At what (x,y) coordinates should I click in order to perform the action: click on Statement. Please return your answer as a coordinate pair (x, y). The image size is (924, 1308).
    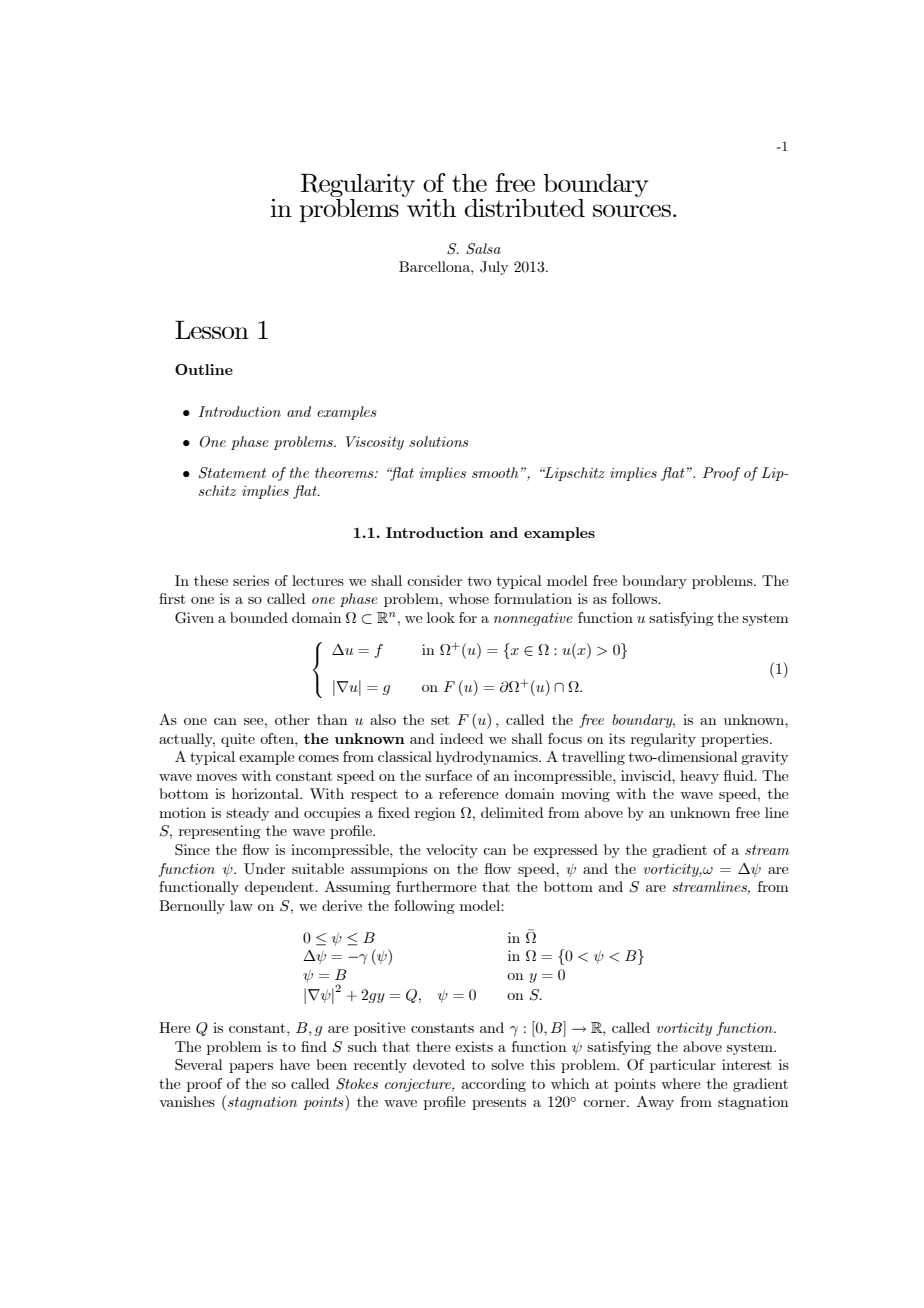
    Looking at the image, I should click on (232, 473).
